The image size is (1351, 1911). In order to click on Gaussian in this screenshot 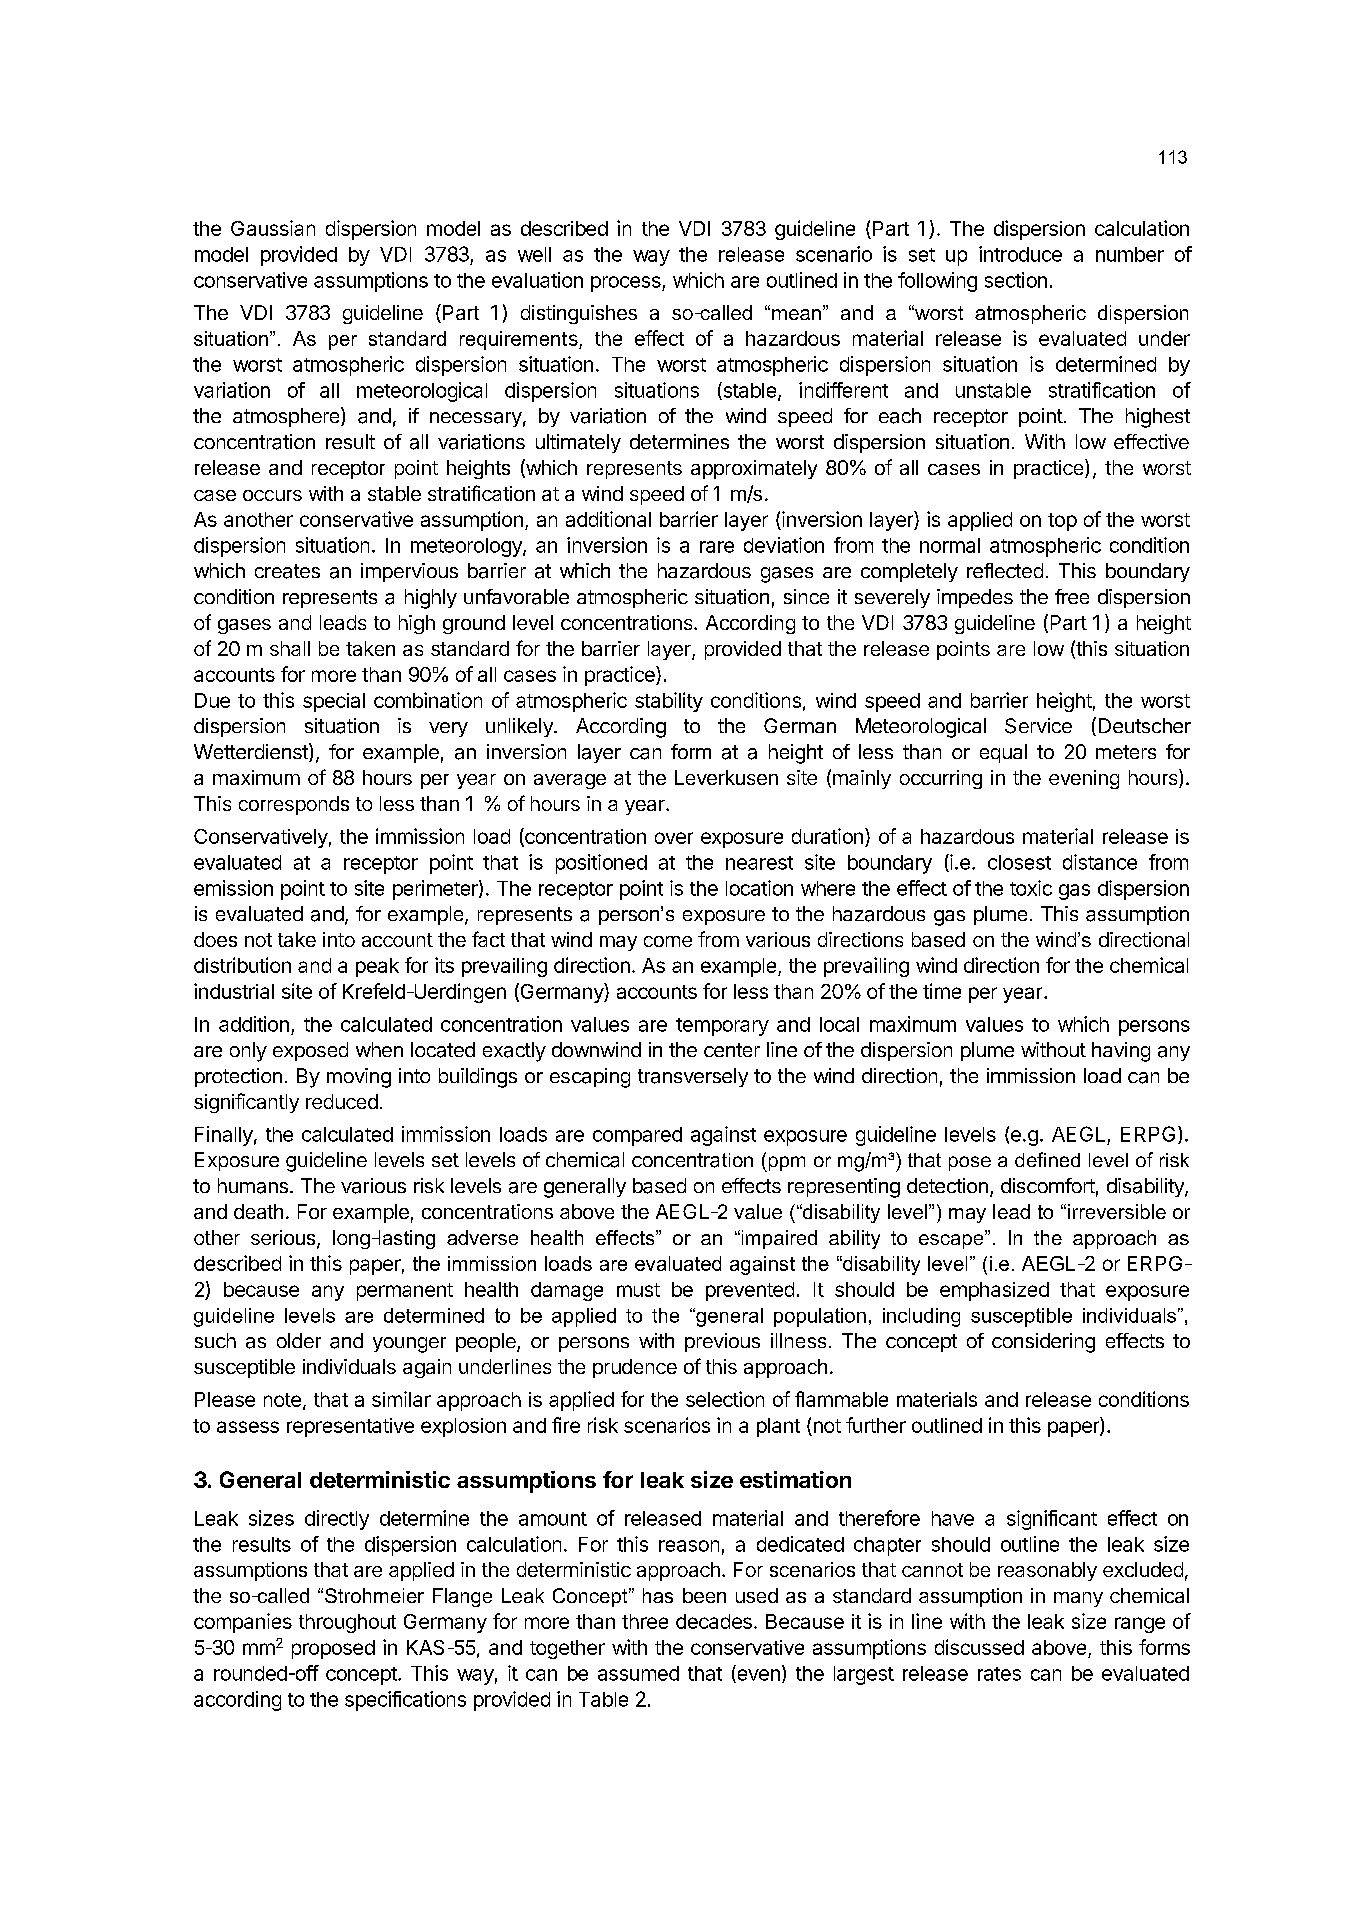, I will do `click(273, 228)`.
